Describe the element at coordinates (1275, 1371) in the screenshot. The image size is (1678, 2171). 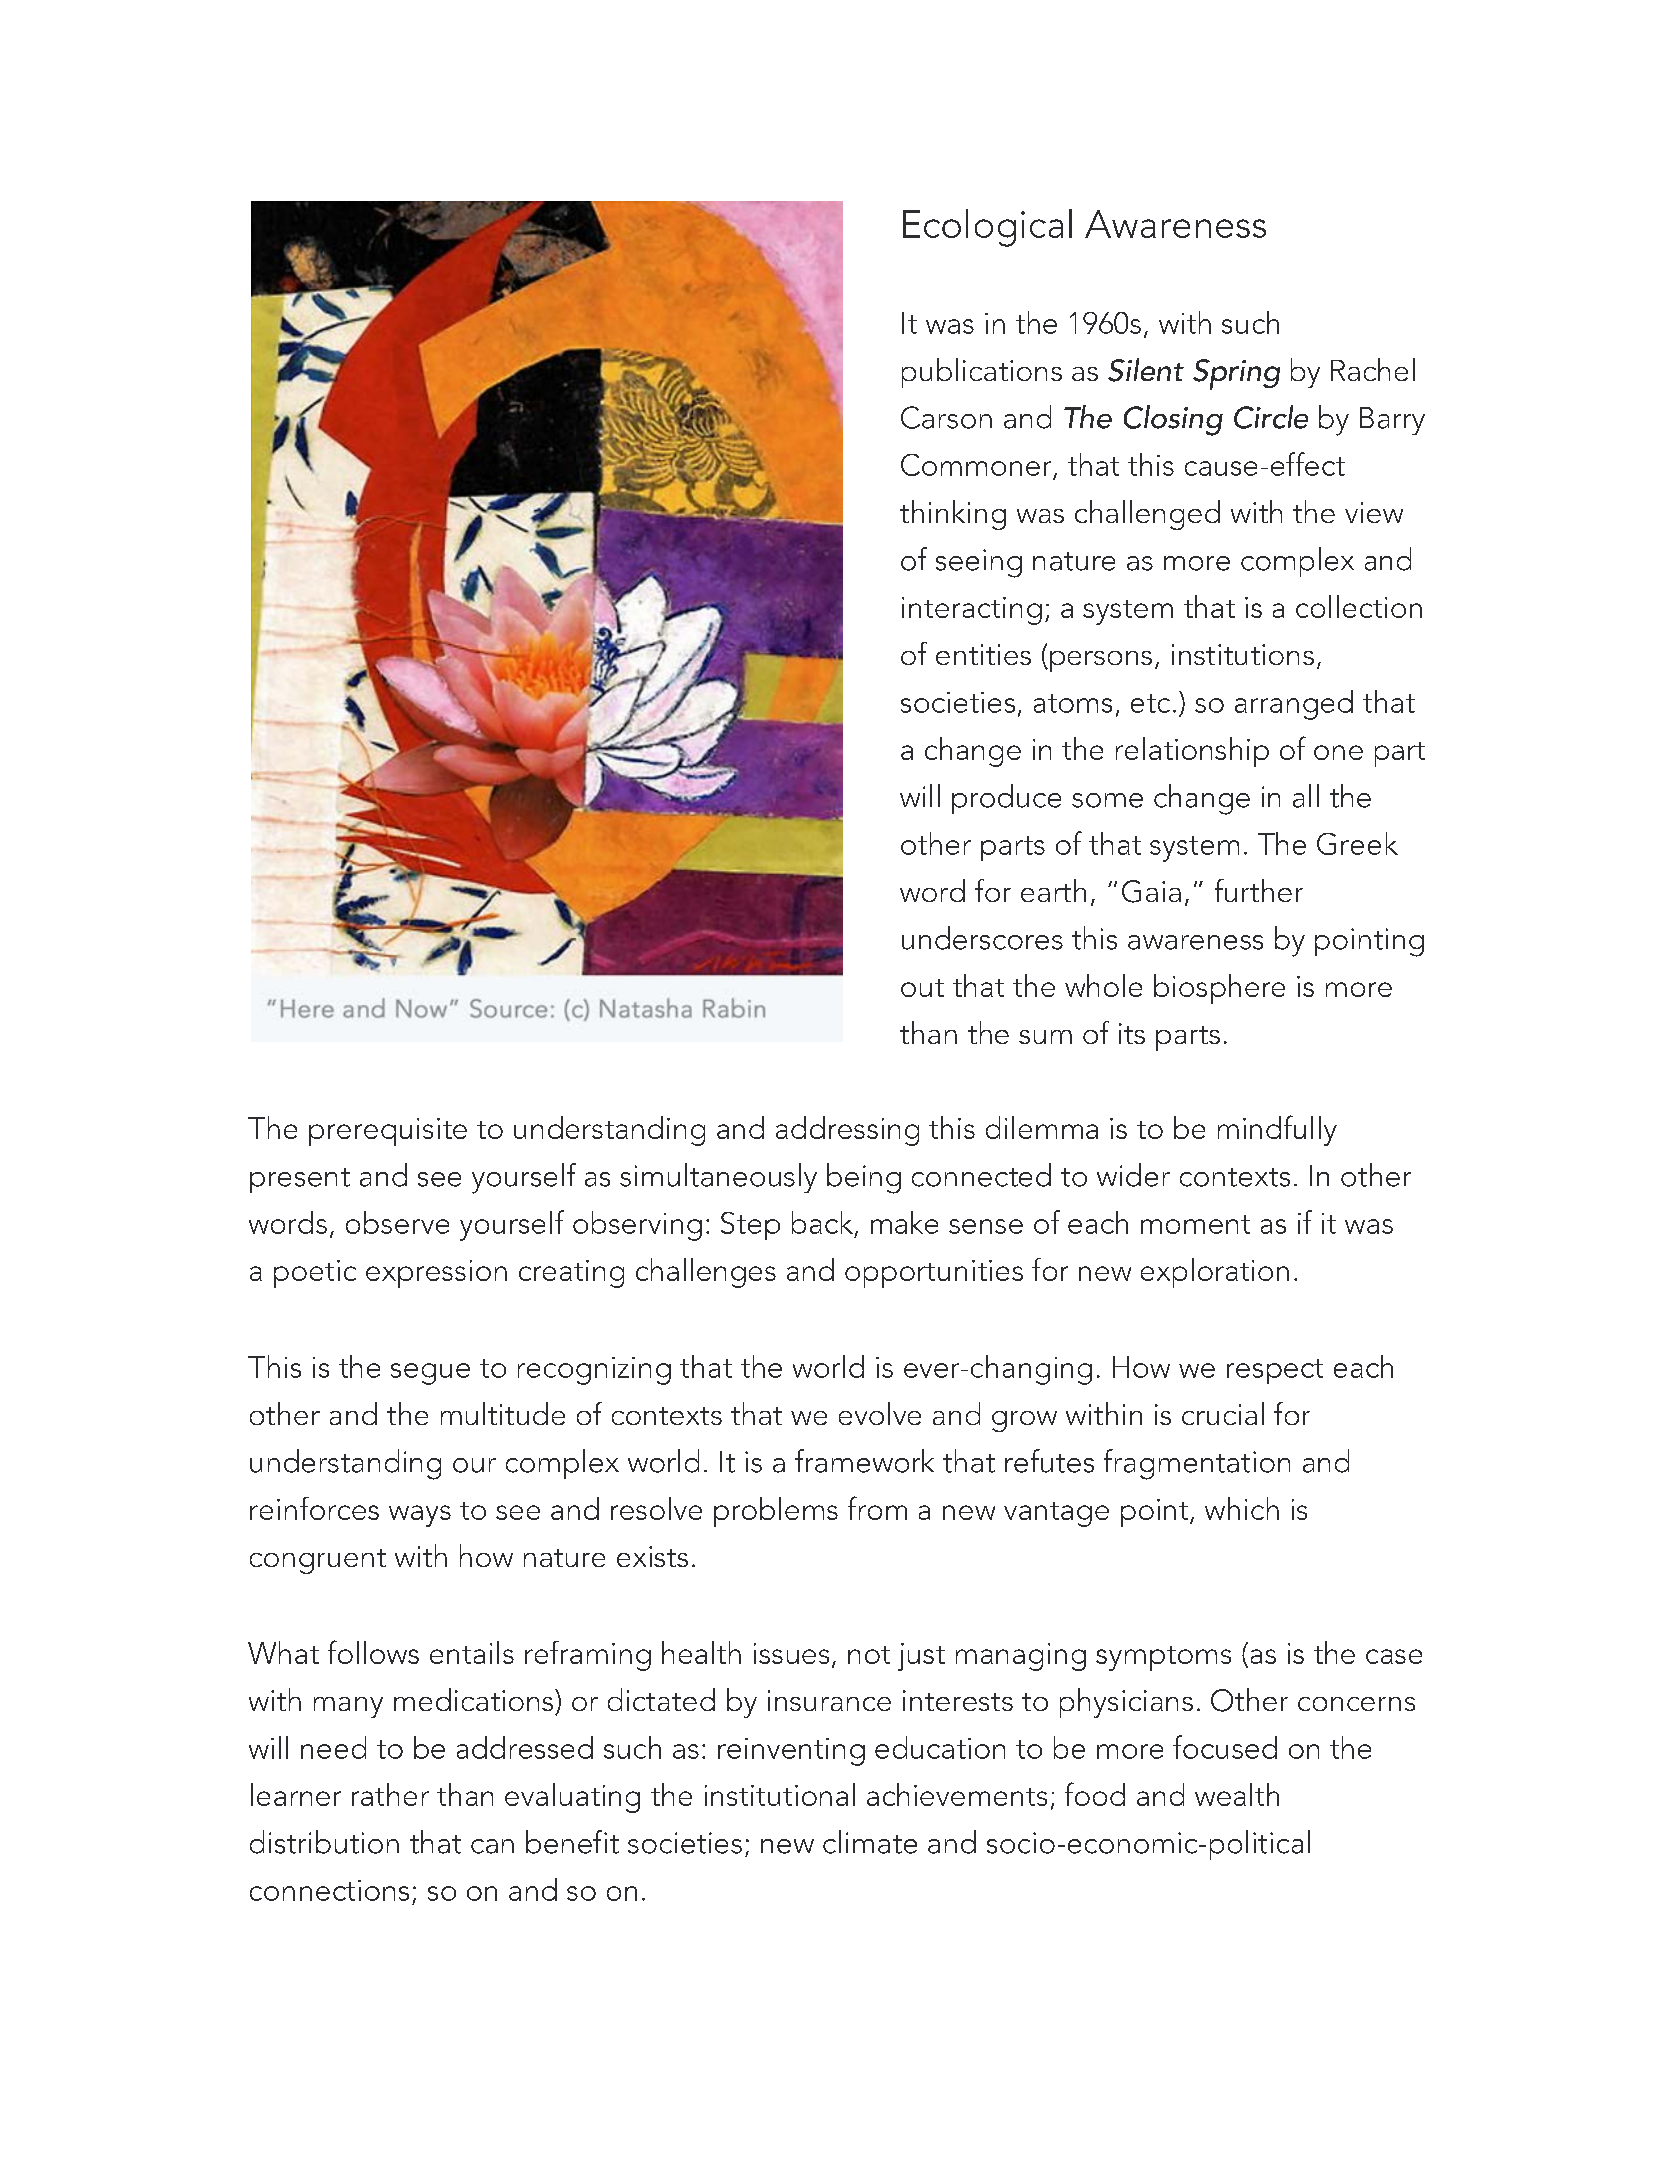
I see `respect` at that location.
